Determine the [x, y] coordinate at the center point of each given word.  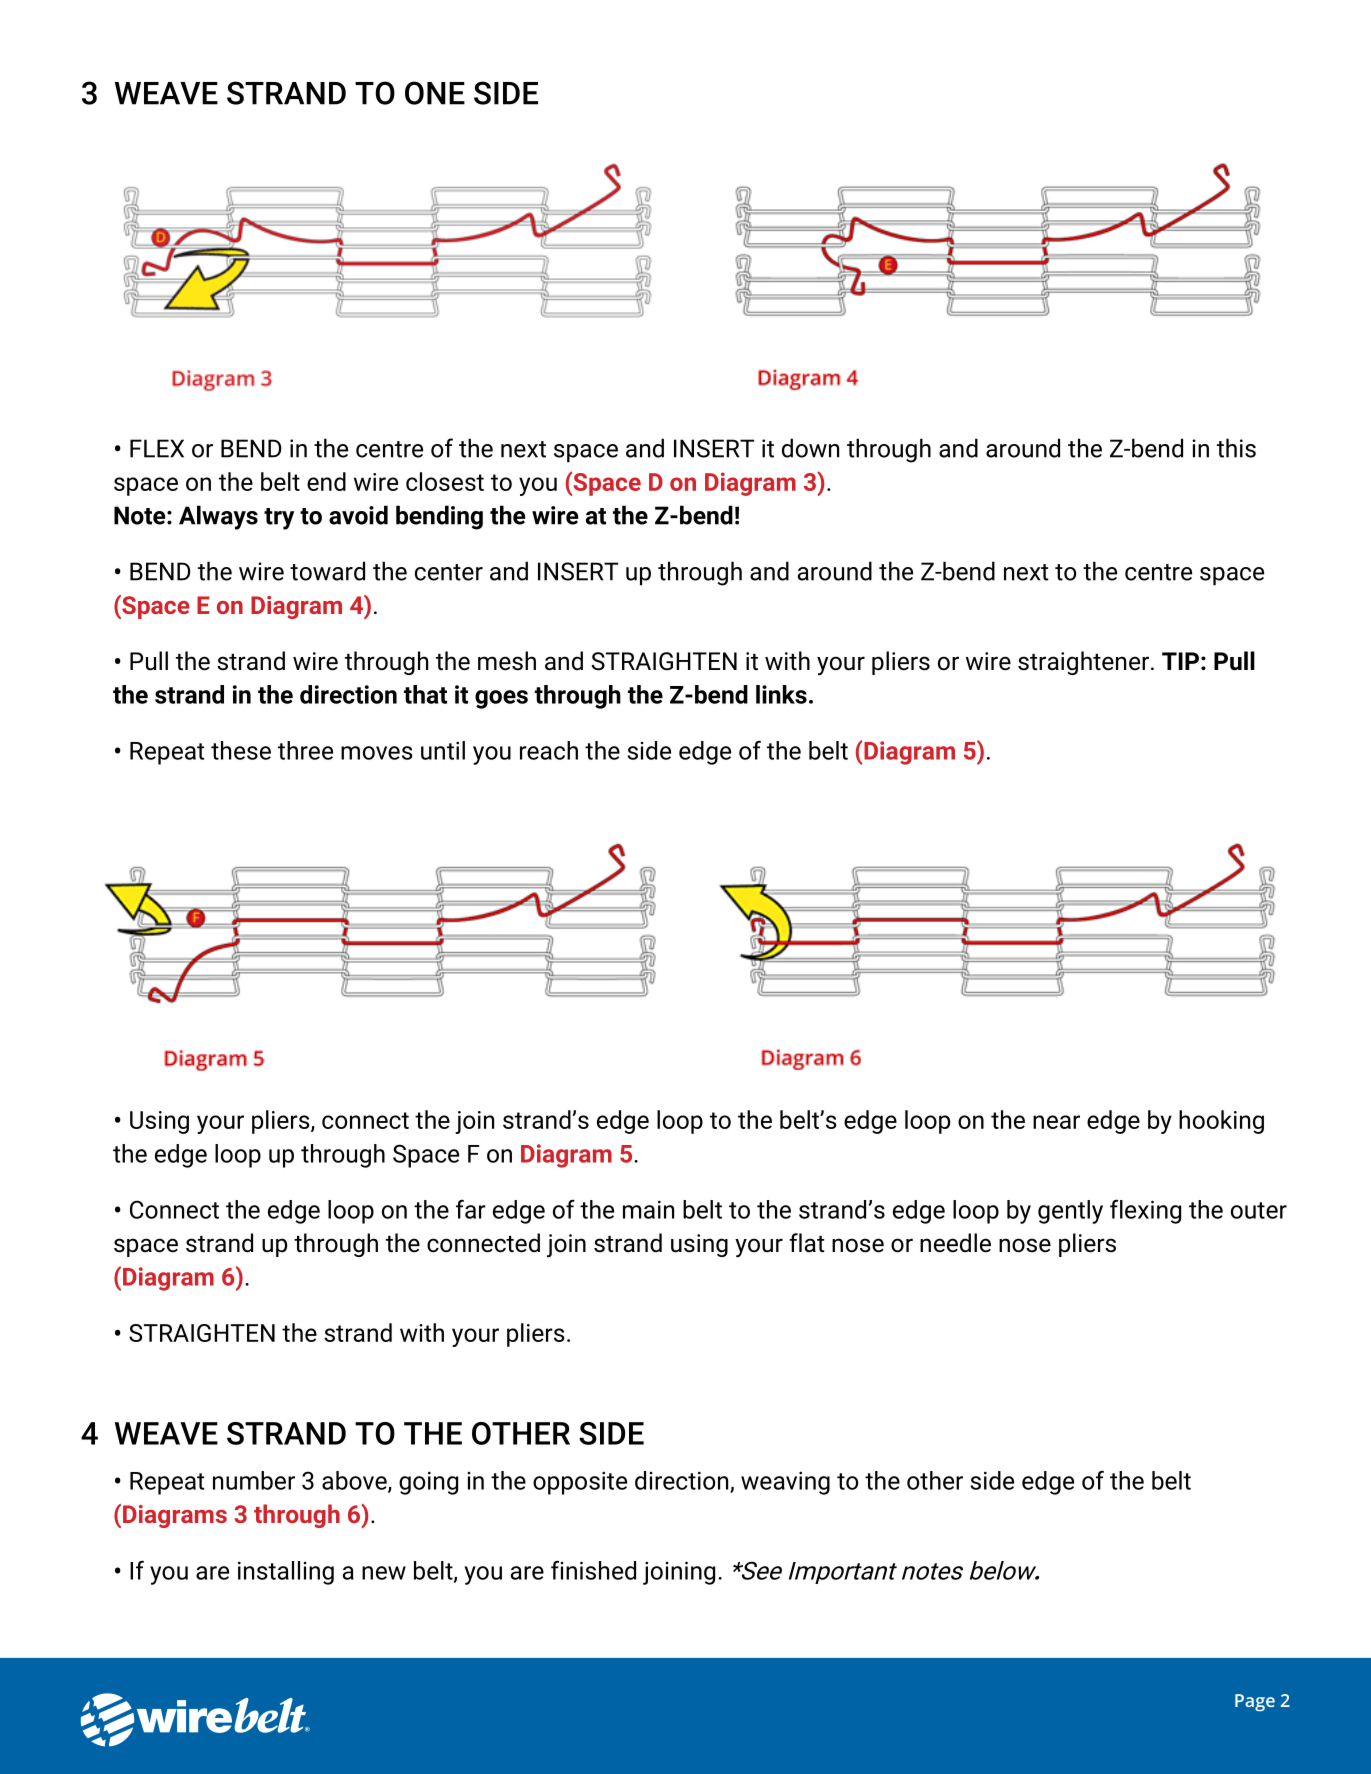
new [384, 1573]
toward [327, 571]
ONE [435, 93]
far [471, 1209]
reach [549, 750]
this [1236, 448]
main [648, 1209]
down [810, 448]
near [1056, 1122]
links [781, 694]
